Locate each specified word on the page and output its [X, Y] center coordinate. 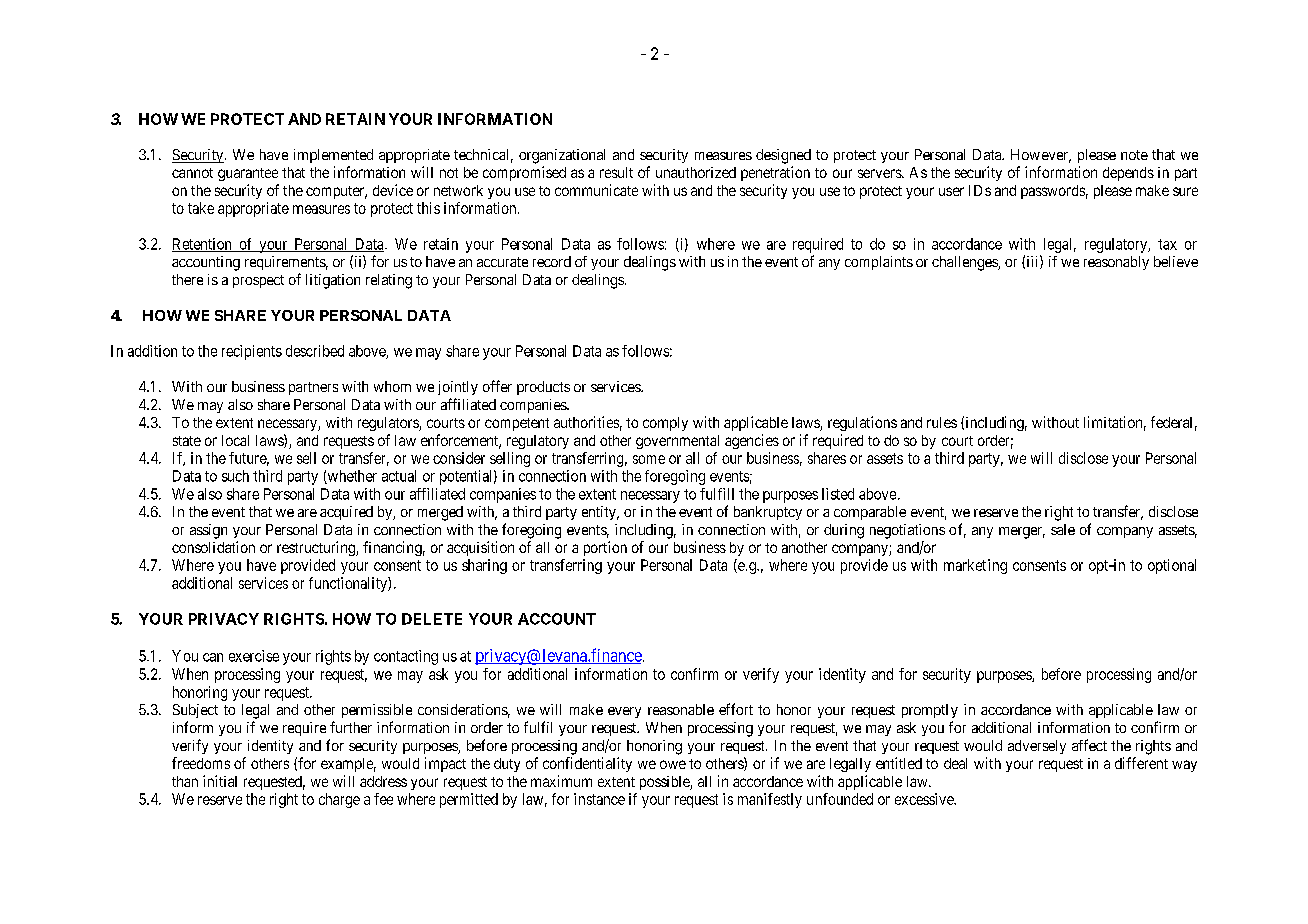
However [1041, 156]
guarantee [248, 174]
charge [339, 800]
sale [1063, 529]
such [235, 476]
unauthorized [696, 172]
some [649, 459]
